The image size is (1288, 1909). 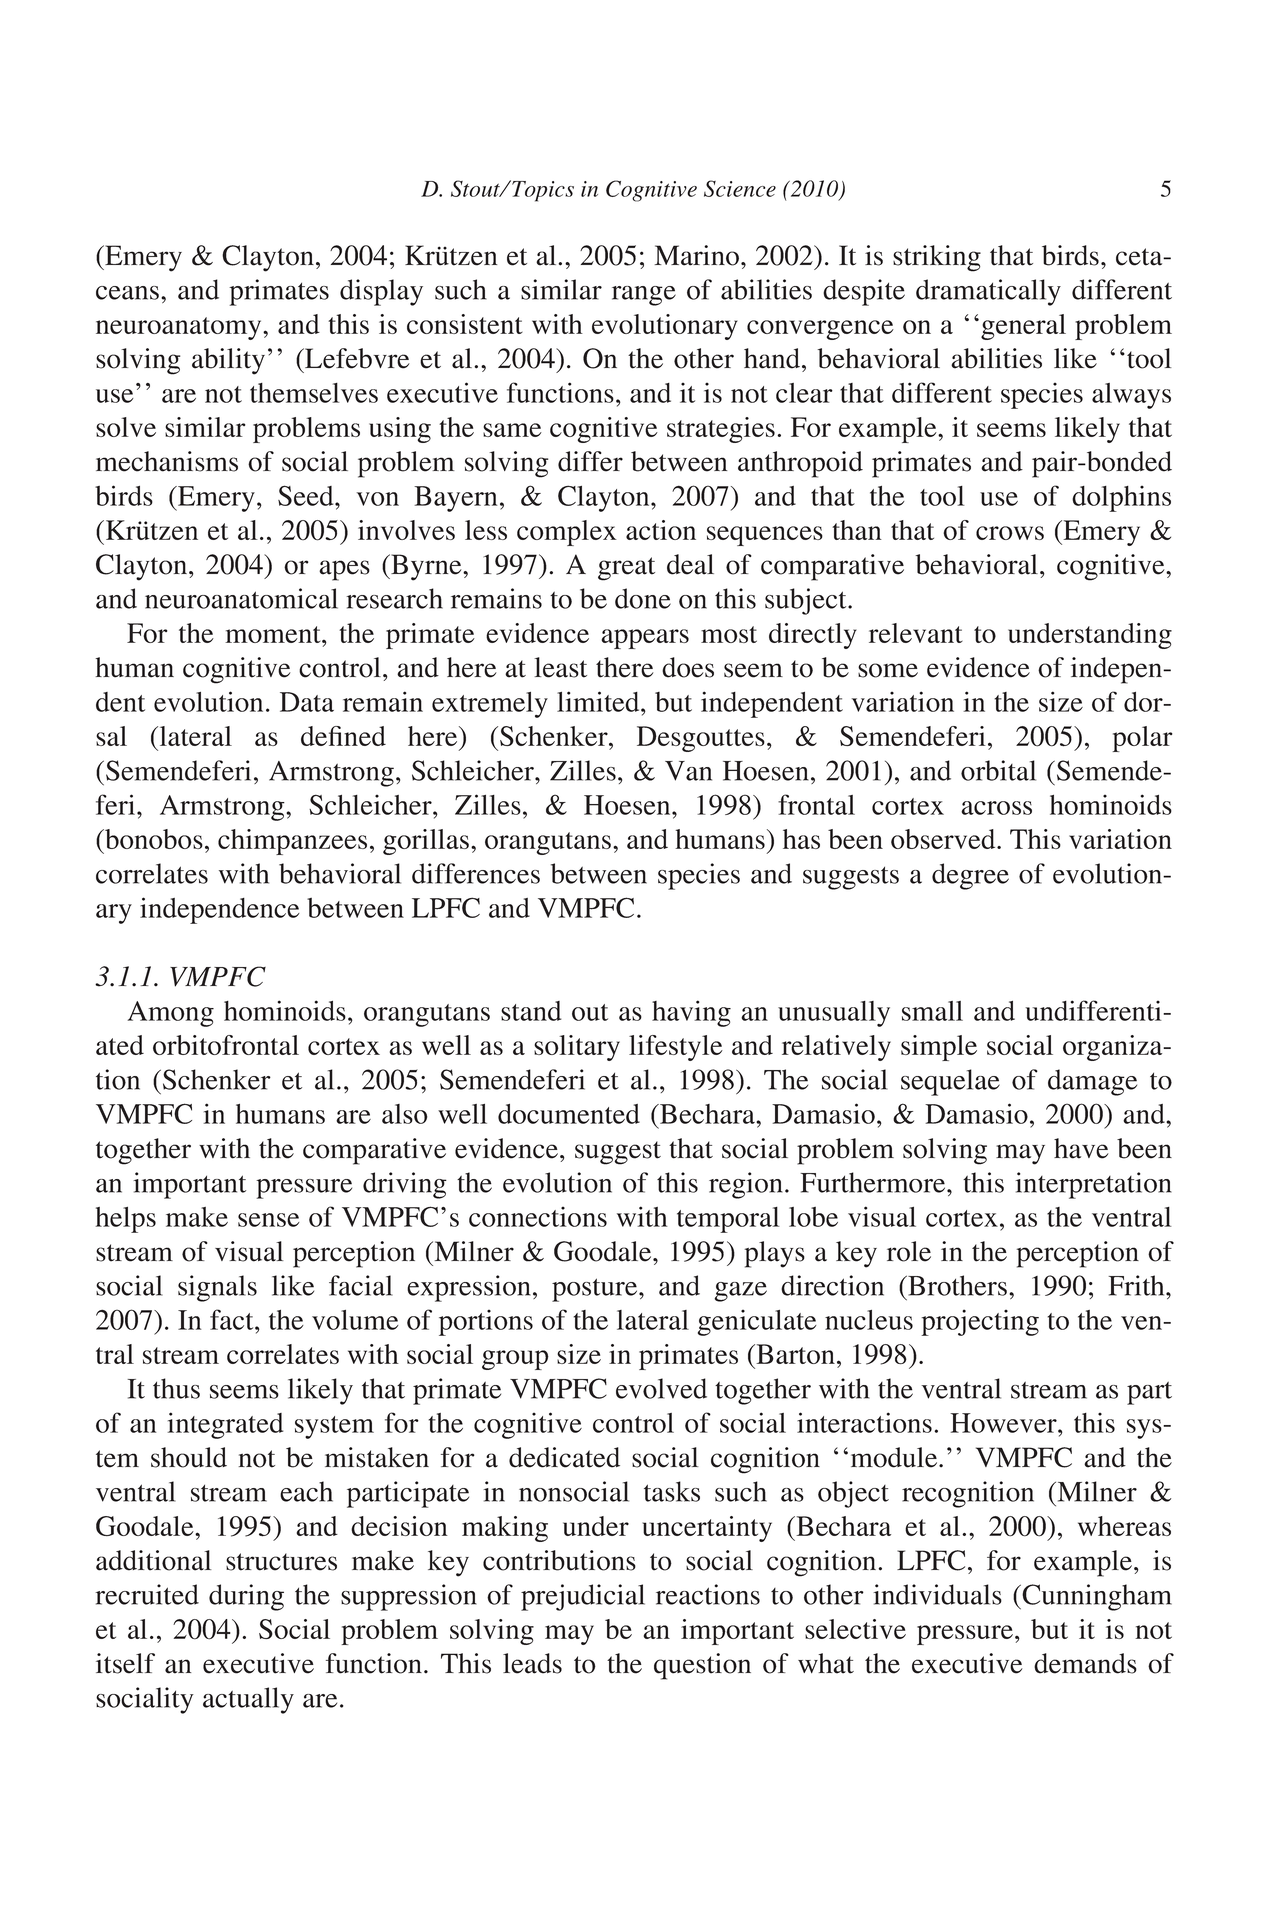 What do you see at coordinates (583, 1597) in the image?
I see `prejudicial` at bounding box center [583, 1597].
